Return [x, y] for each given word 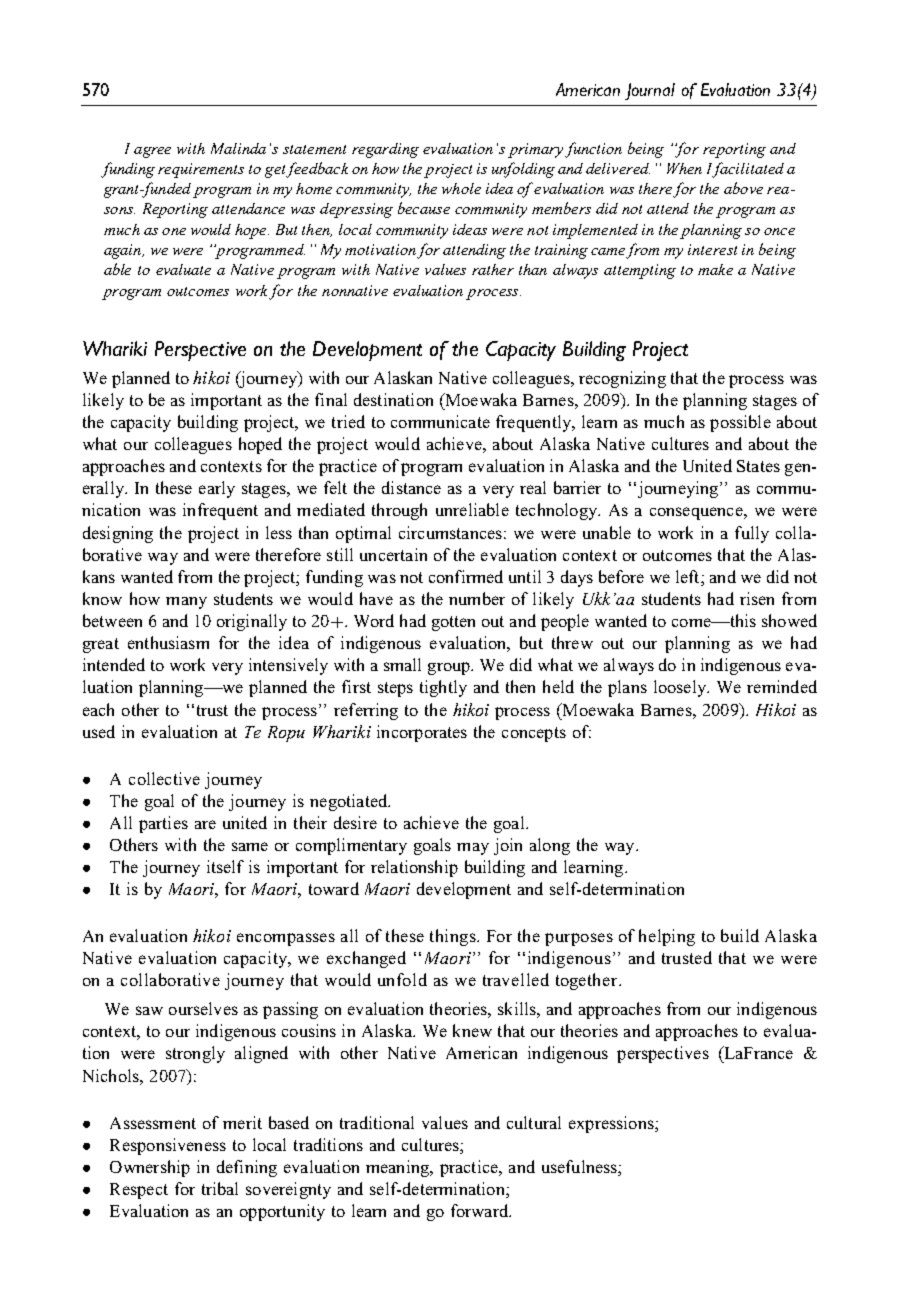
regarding [385, 150]
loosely [681, 688]
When [684, 168]
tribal [220, 1188]
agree [152, 152]
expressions [612, 1124]
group [450, 668]
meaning [398, 1168]
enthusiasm [168, 642]
